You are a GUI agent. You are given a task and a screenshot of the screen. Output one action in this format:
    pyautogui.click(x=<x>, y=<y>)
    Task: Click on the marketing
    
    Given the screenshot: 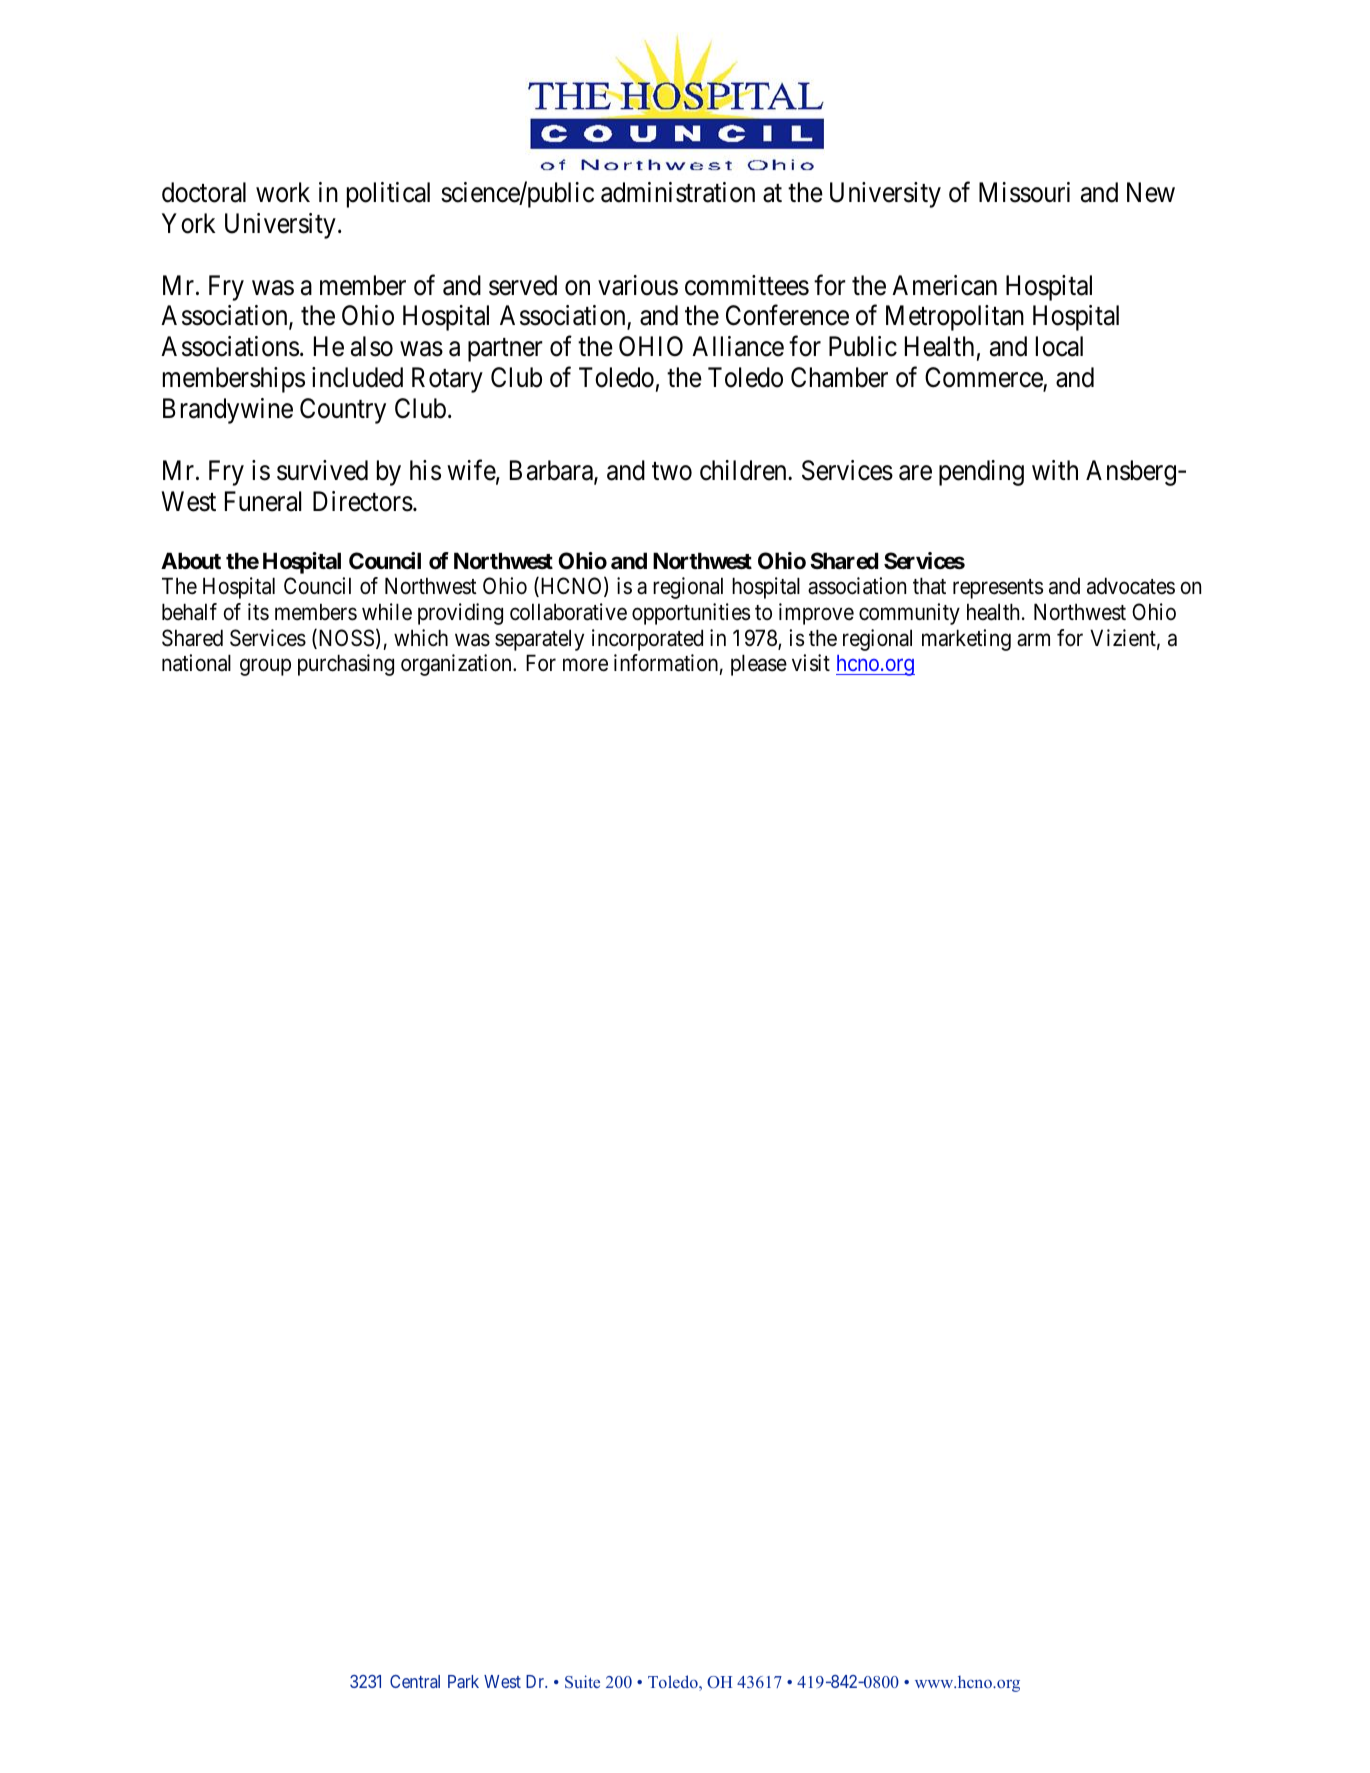 What is the action you would take?
    pyautogui.click(x=966, y=640)
